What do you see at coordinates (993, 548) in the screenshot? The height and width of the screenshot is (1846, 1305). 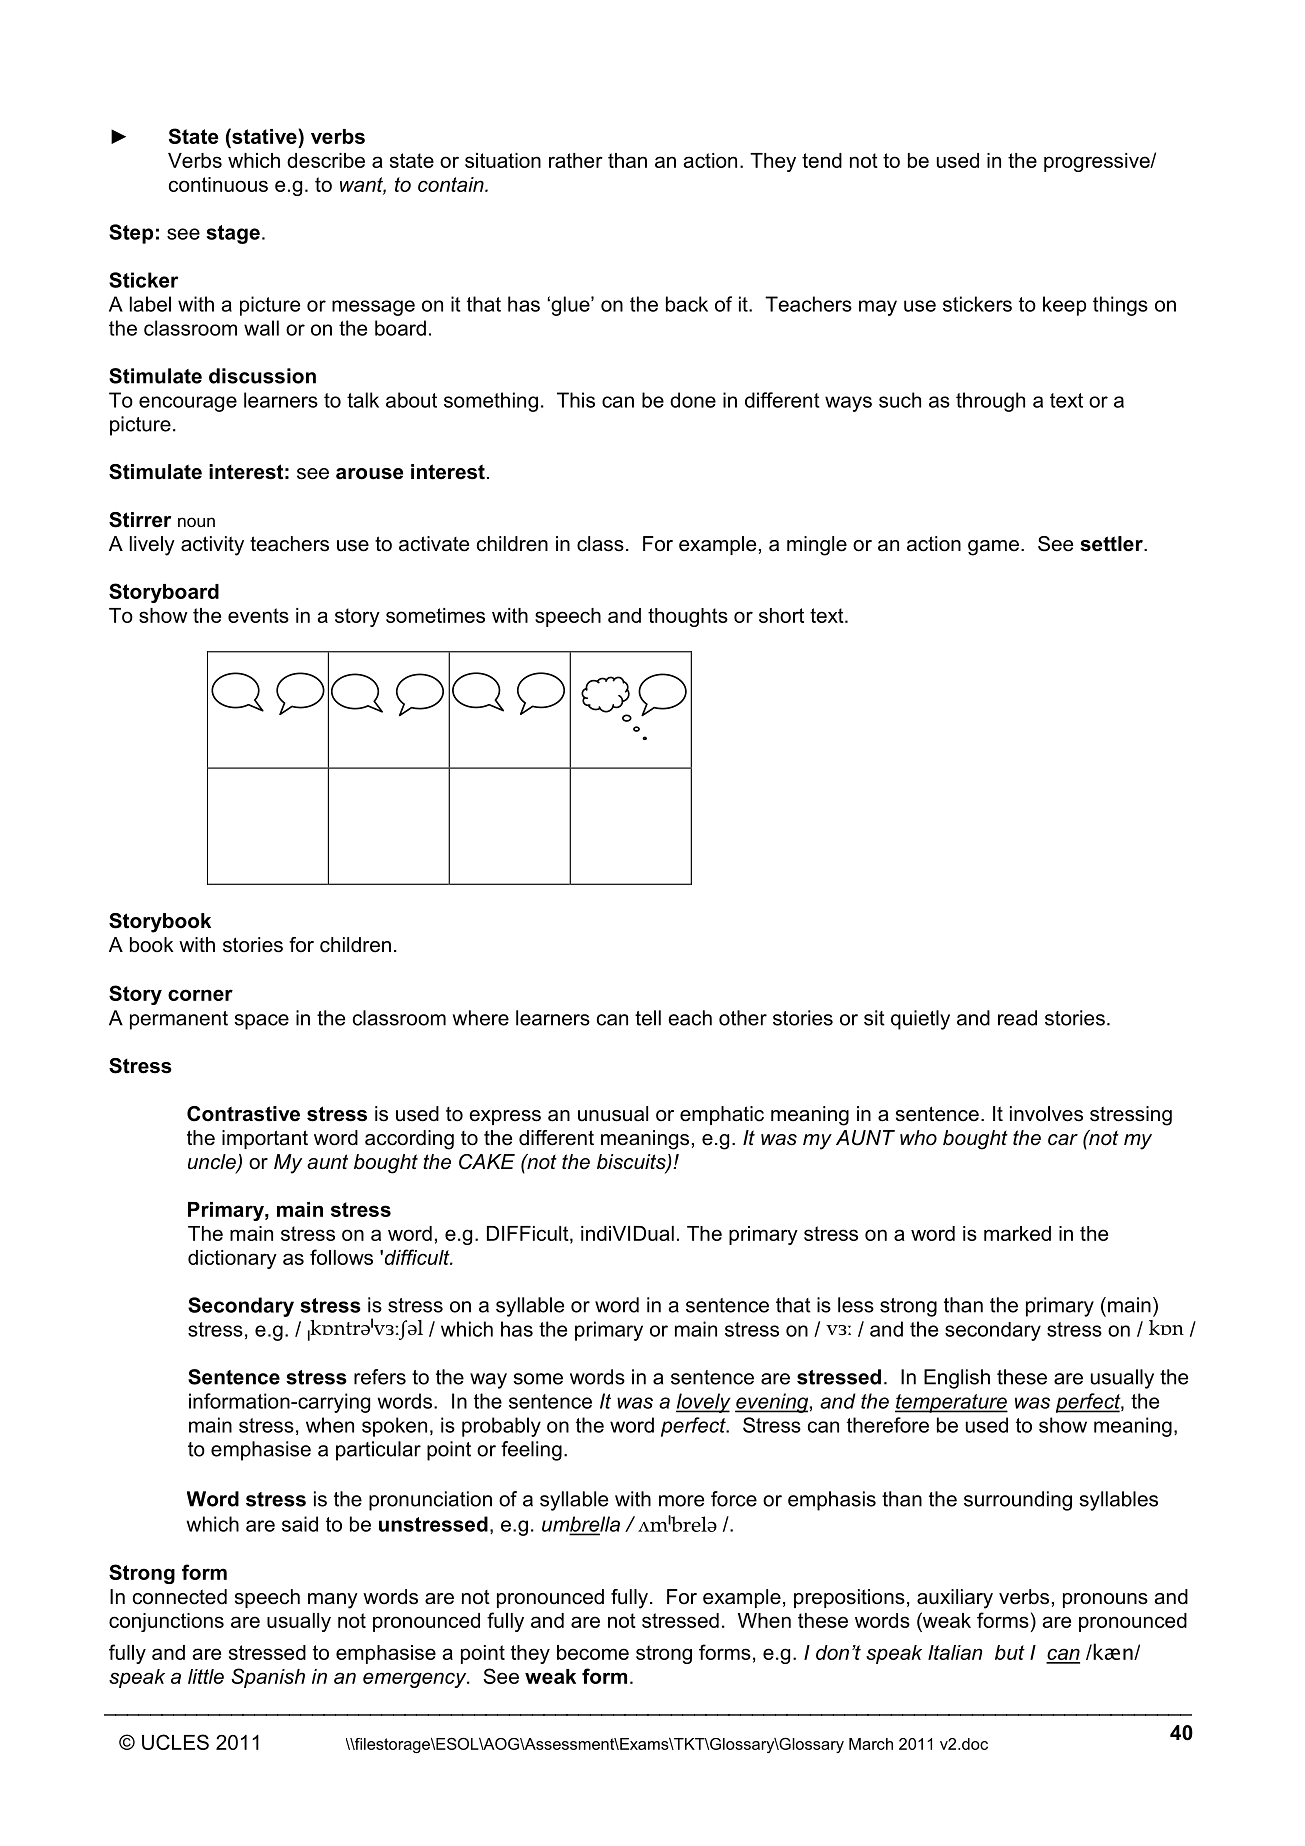 I see `game` at bounding box center [993, 548].
